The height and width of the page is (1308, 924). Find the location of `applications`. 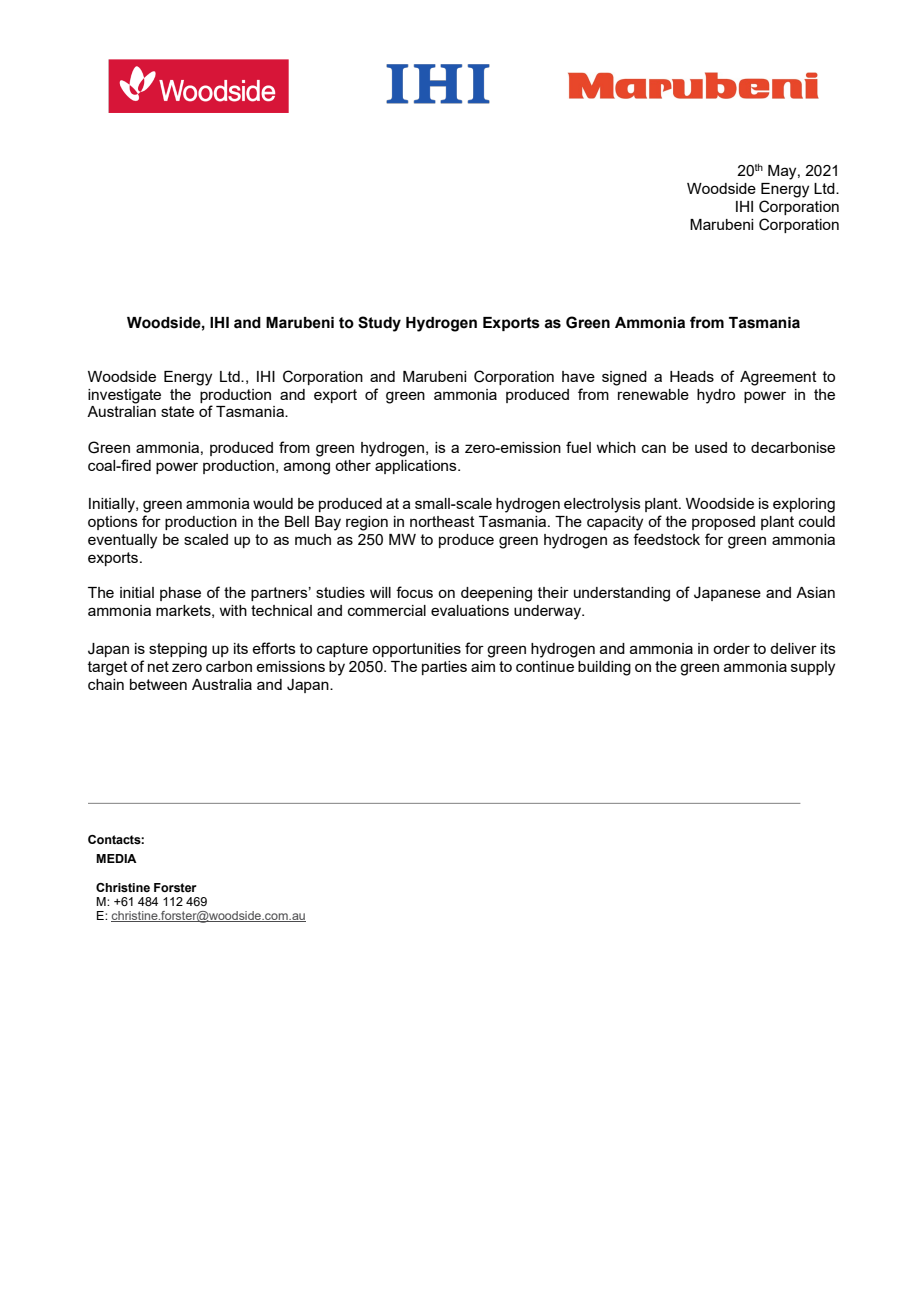

applications is located at coordinates (417, 467).
